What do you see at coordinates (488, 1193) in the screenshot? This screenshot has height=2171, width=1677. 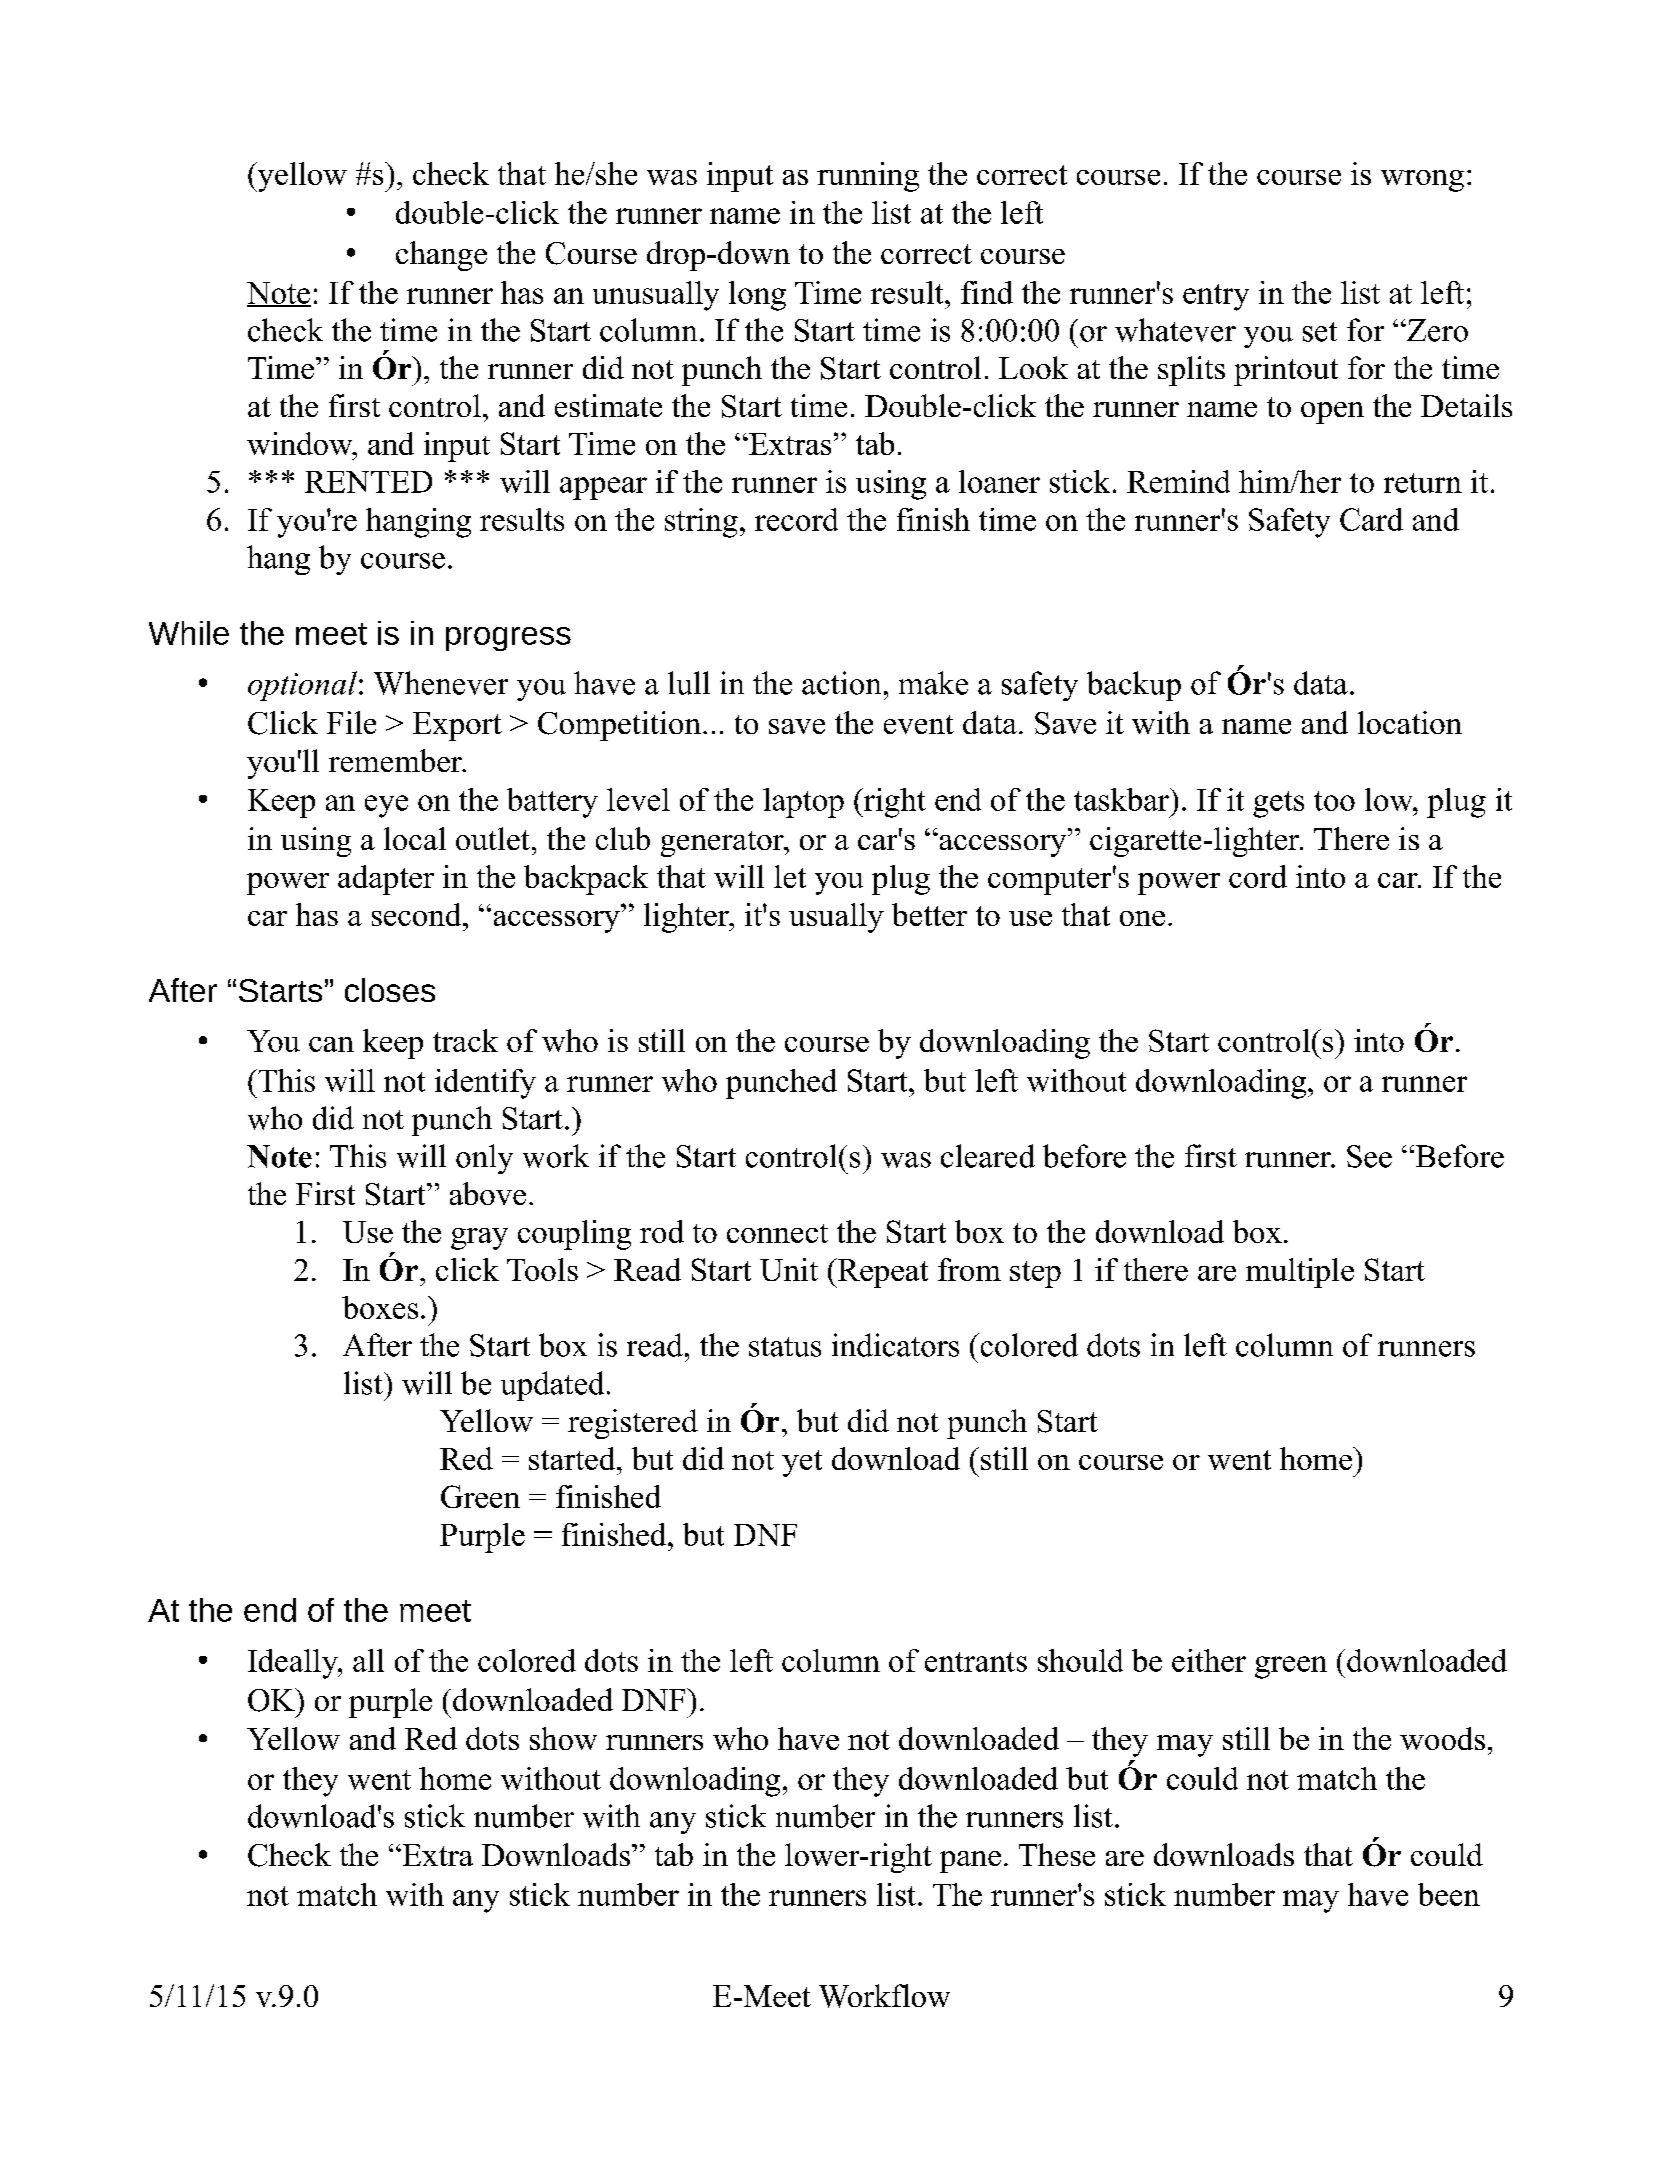 I see `above` at bounding box center [488, 1193].
